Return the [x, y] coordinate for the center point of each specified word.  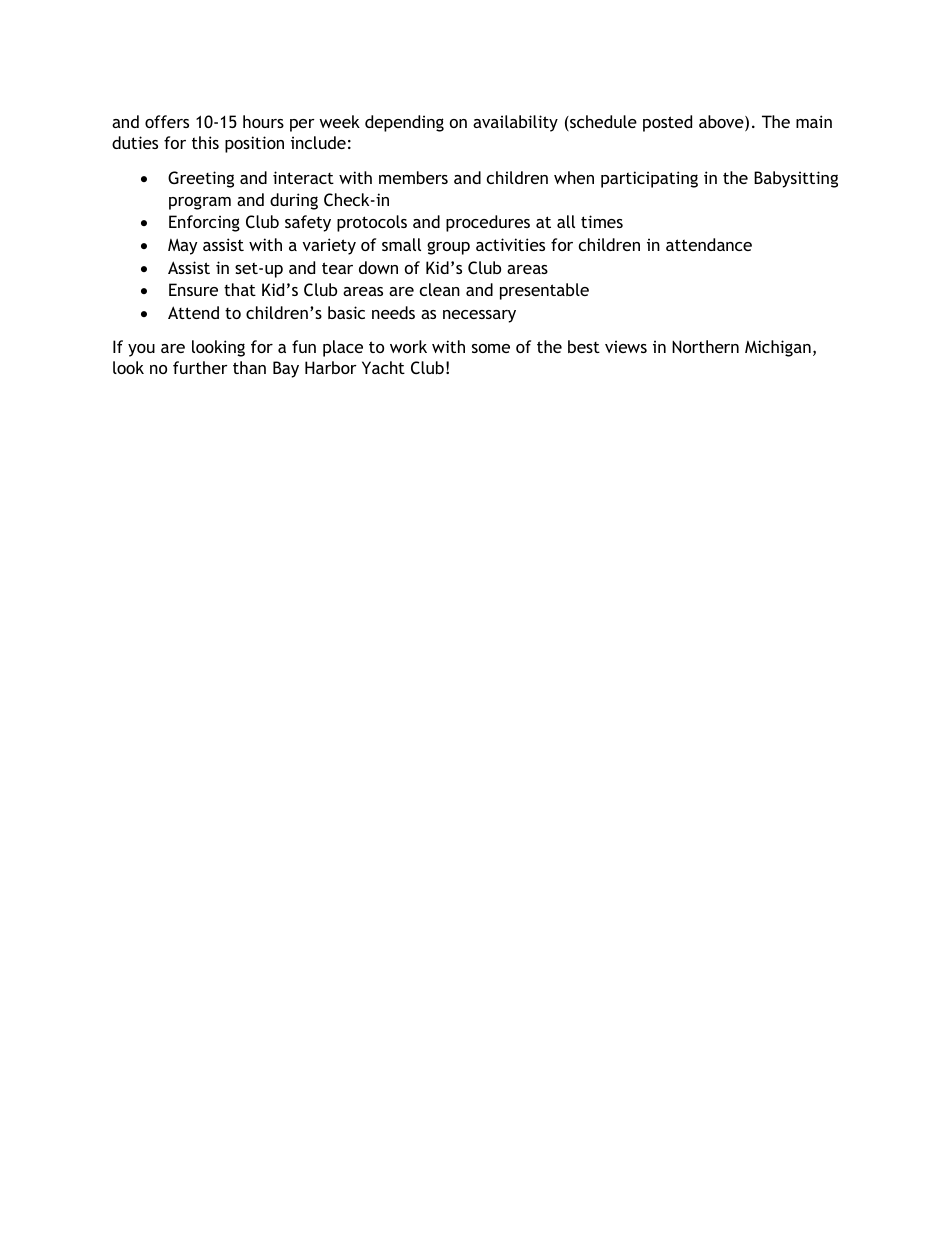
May [182, 247]
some [491, 348]
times [602, 221]
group [448, 248]
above [722, 123]
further [200, 367]
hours [263, 121]
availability [515, 123]
